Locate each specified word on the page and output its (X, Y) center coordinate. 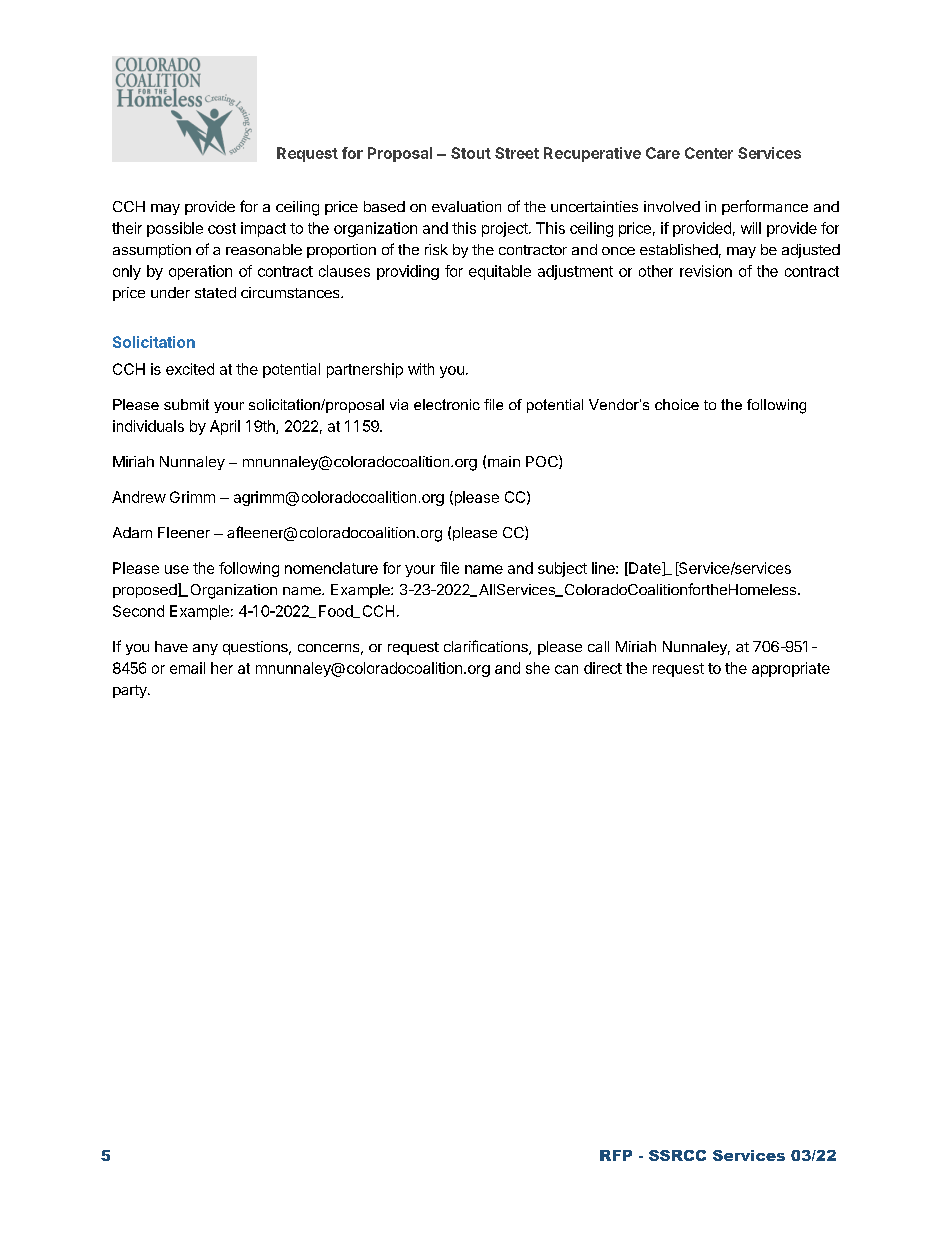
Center (709, 153)
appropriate (791, 669)
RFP (616, 1155)
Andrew (139, 497)
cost (222, 228)
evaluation (466, 206)
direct (603, 668)
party (131, 691)
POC (543, 462)
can (566, 669)
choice (677, 404)
